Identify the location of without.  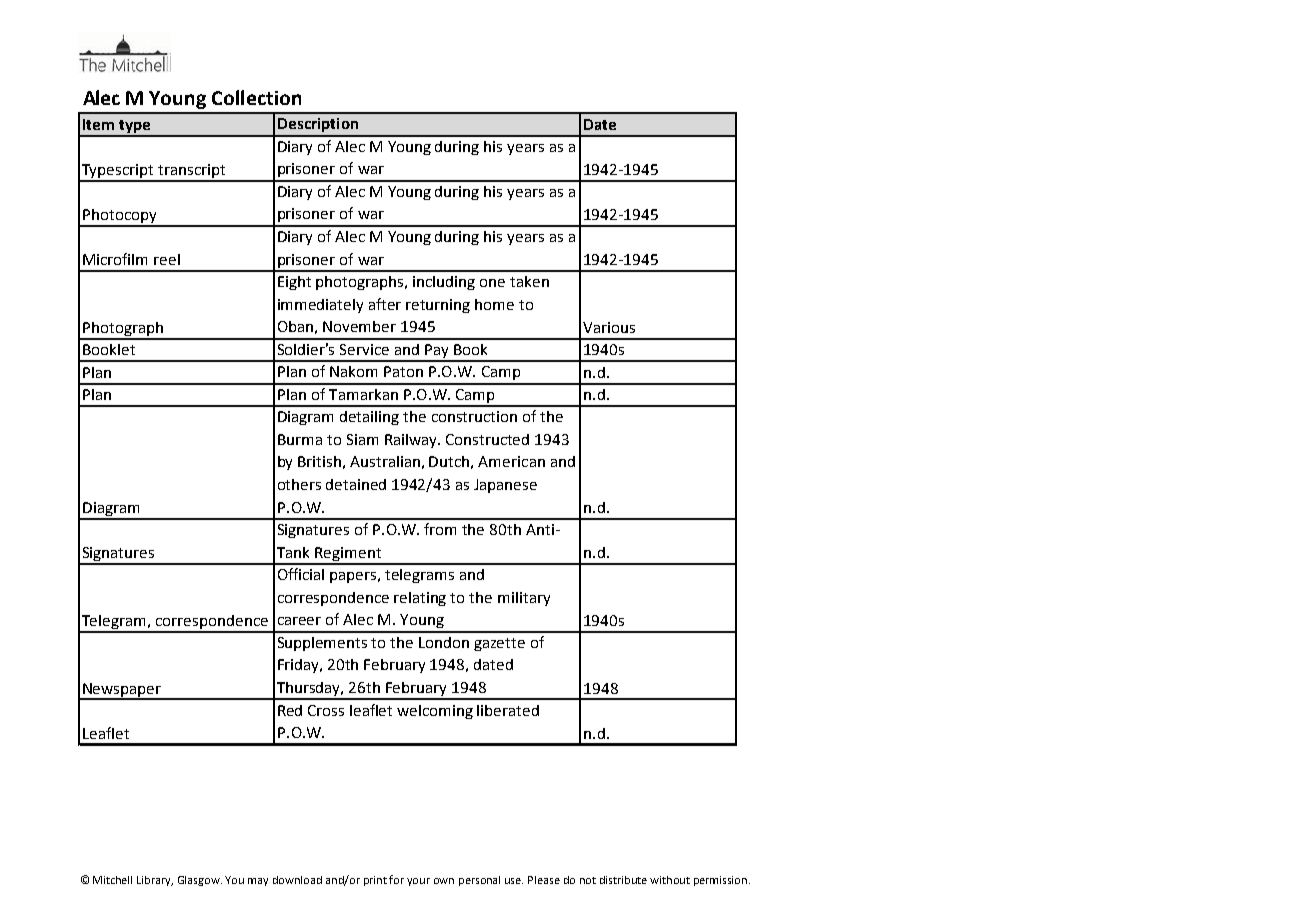
(670, 880).
